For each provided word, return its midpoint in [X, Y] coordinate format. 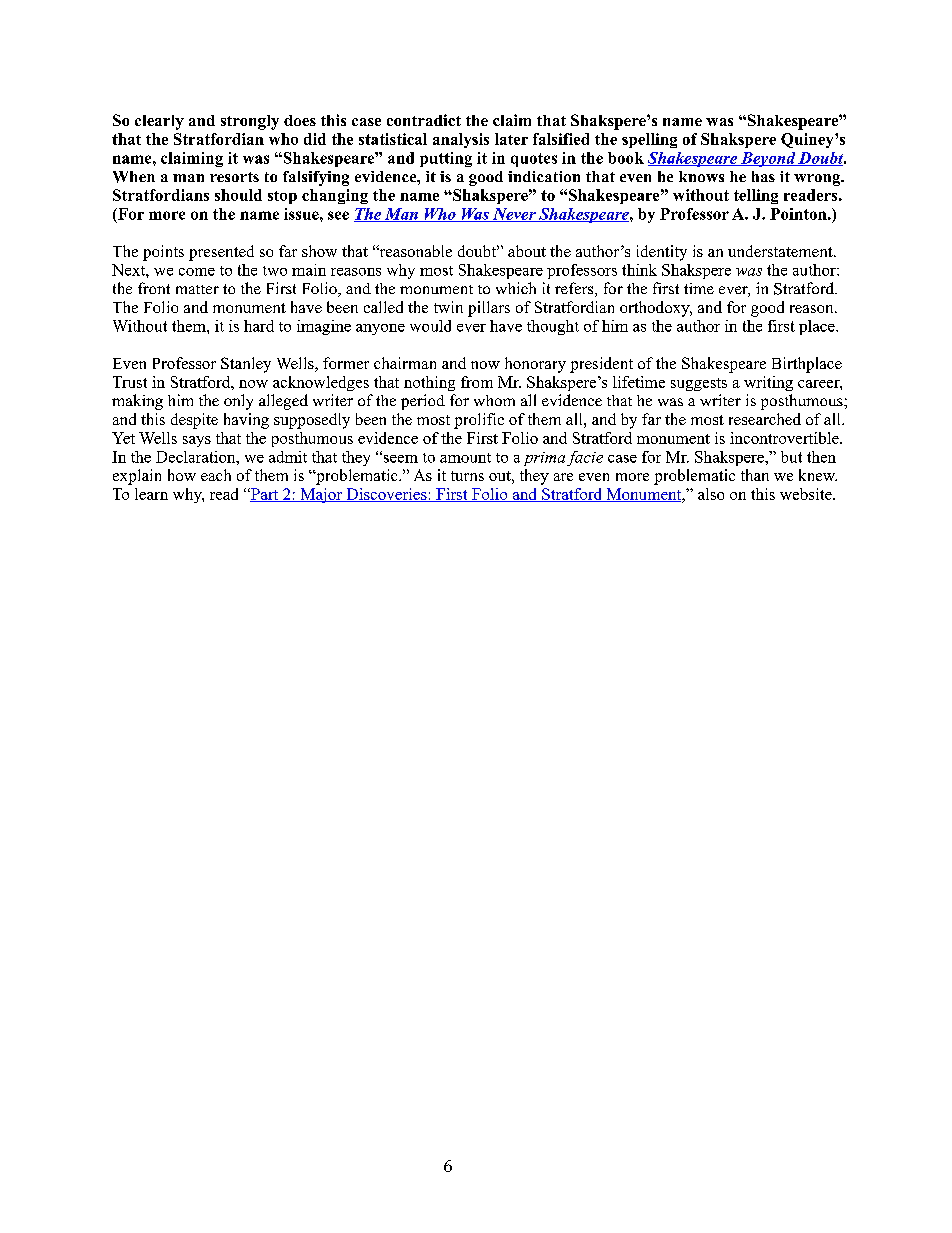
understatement [781, 251]
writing [768, 383]
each [216, 475]
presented [221, 253]
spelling [649, 140]
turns [467, 476]
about [527, 251]
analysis [461, 140]
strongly [250, 122]
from [477, 382]
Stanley [246, 365]
